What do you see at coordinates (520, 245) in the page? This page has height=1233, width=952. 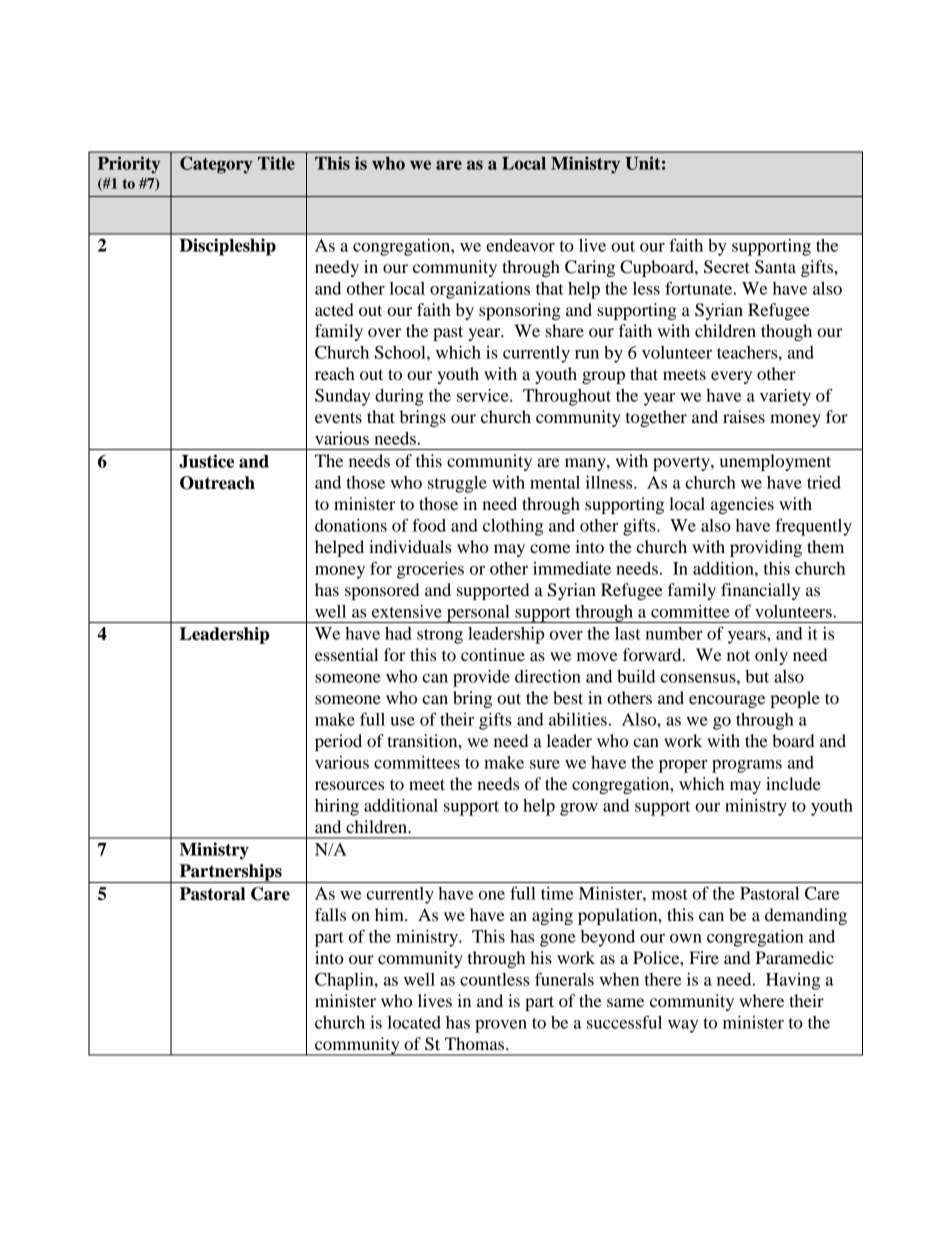 I see `endeavor` at bounding box center [520, 245].
